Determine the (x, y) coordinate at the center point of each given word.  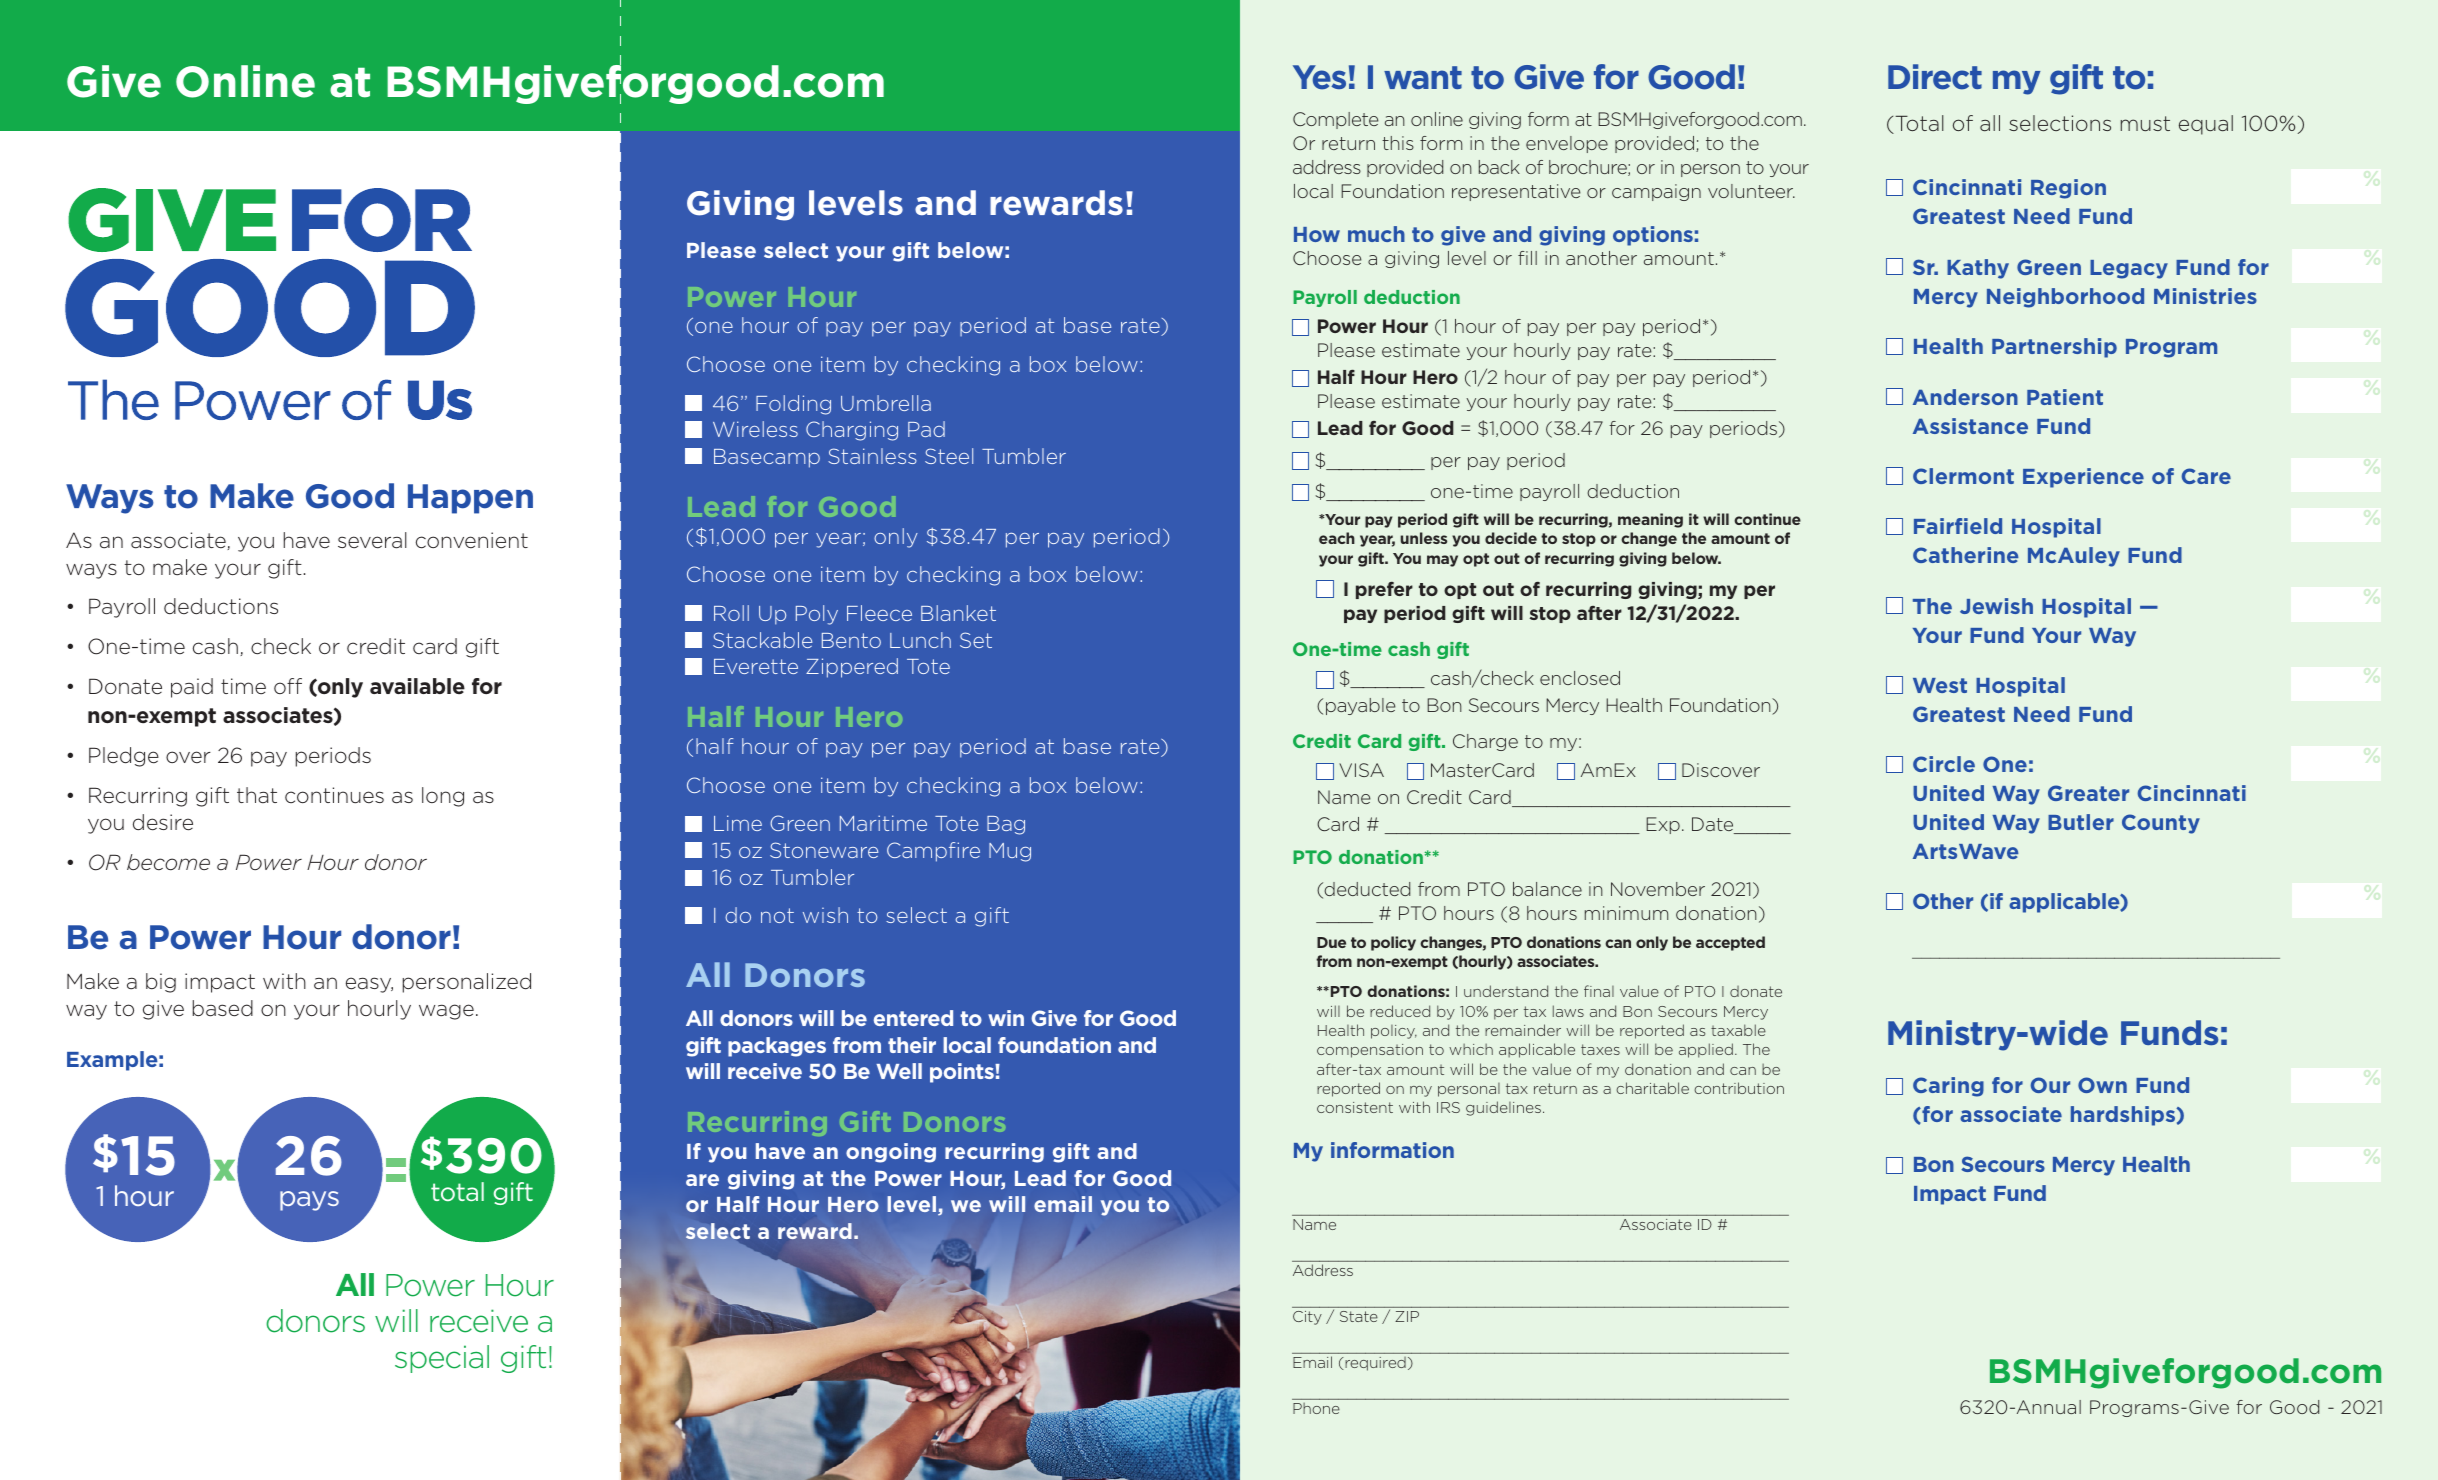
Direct (1935, 77)
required (1374, 1364)
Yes (1319, 77)
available (417, 686)
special (442, 1359)
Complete (1335, 120)
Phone (1316, 1408)
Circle (1944, 764)
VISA (1361, 770)
